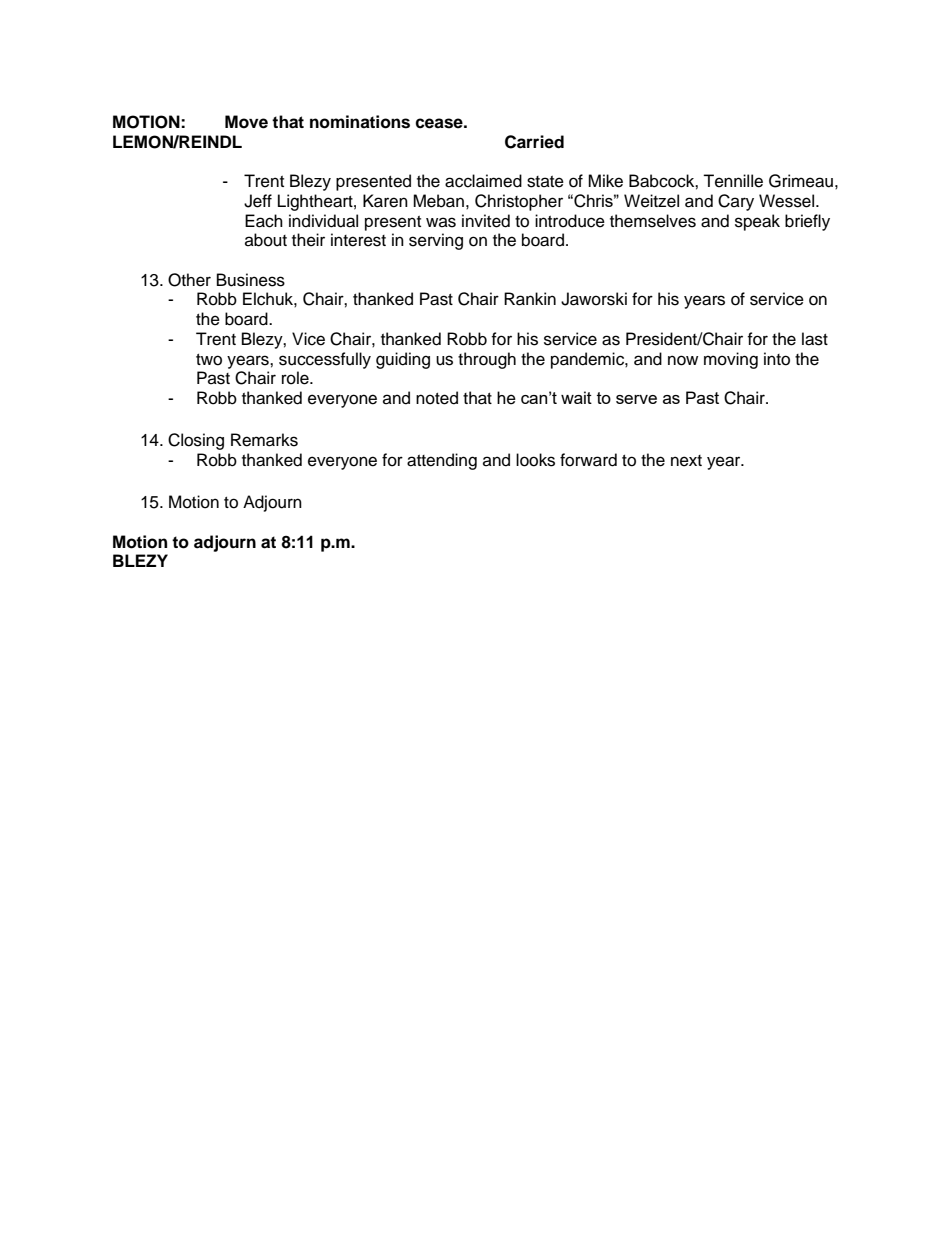 Image resolution: width=952 pixels, height=1233 pixels. Describe the element at coordinates (251, 280) in the screenshot. I see `Business` at that location.
